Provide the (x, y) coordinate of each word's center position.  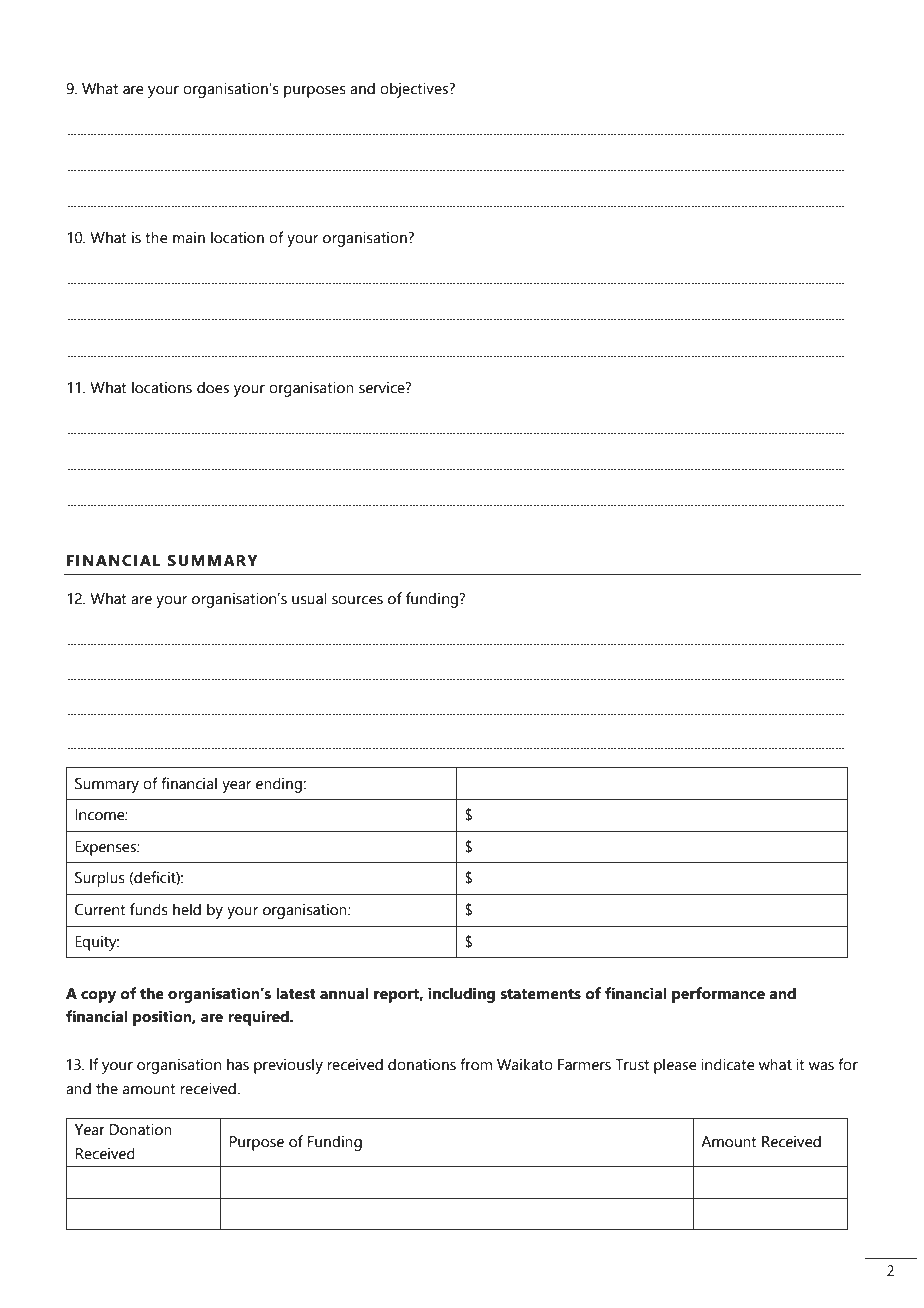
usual (309, 598)
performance (718, 995)
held (187, 909)
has (238, 1064)
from (476, 1064)
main (189, 237)
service (383, 387)
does (213, 387)
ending (280, 785)
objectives (415, 90)
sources (357, 600)
